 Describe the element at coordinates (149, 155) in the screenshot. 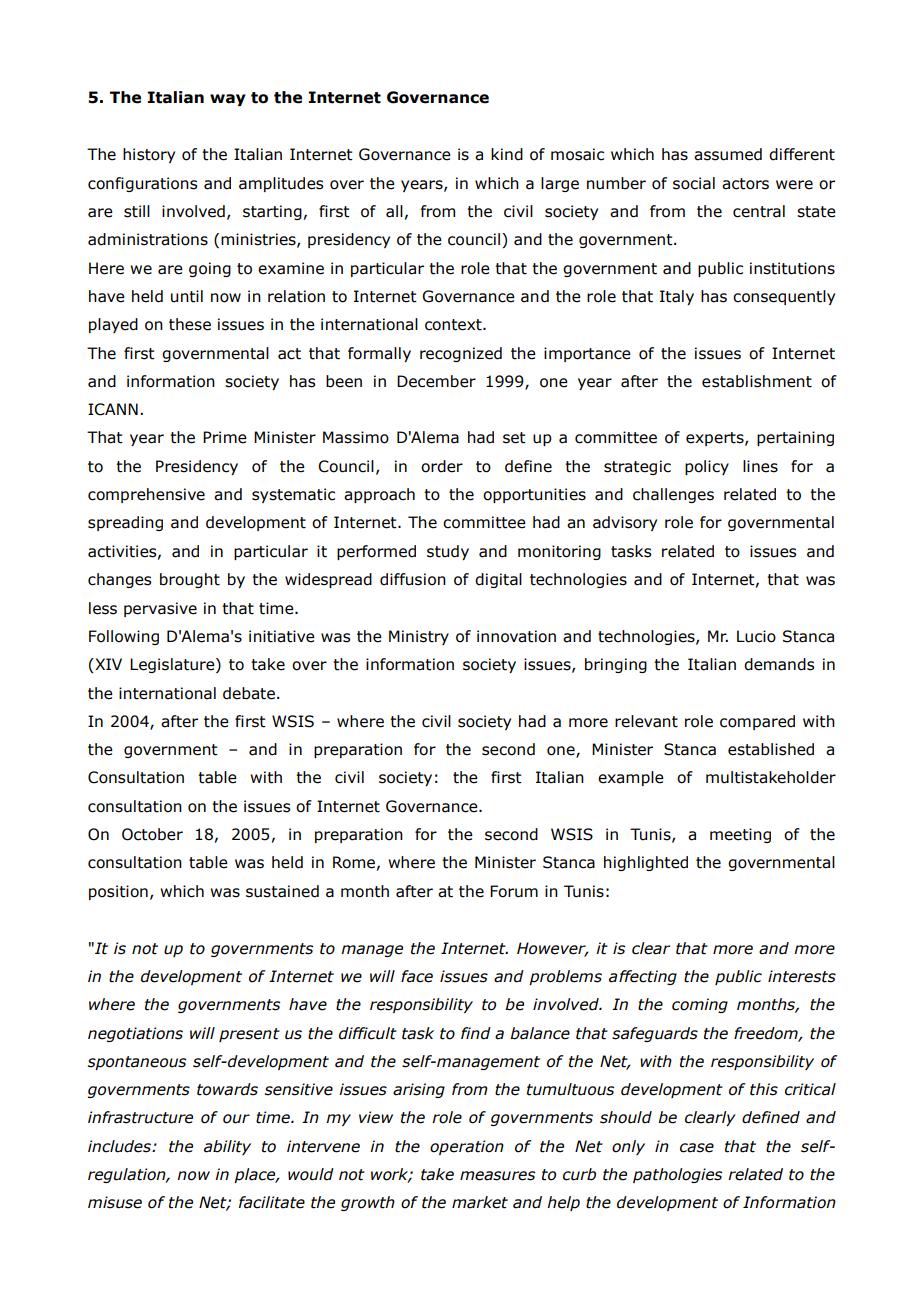

I see `history` at that location.
